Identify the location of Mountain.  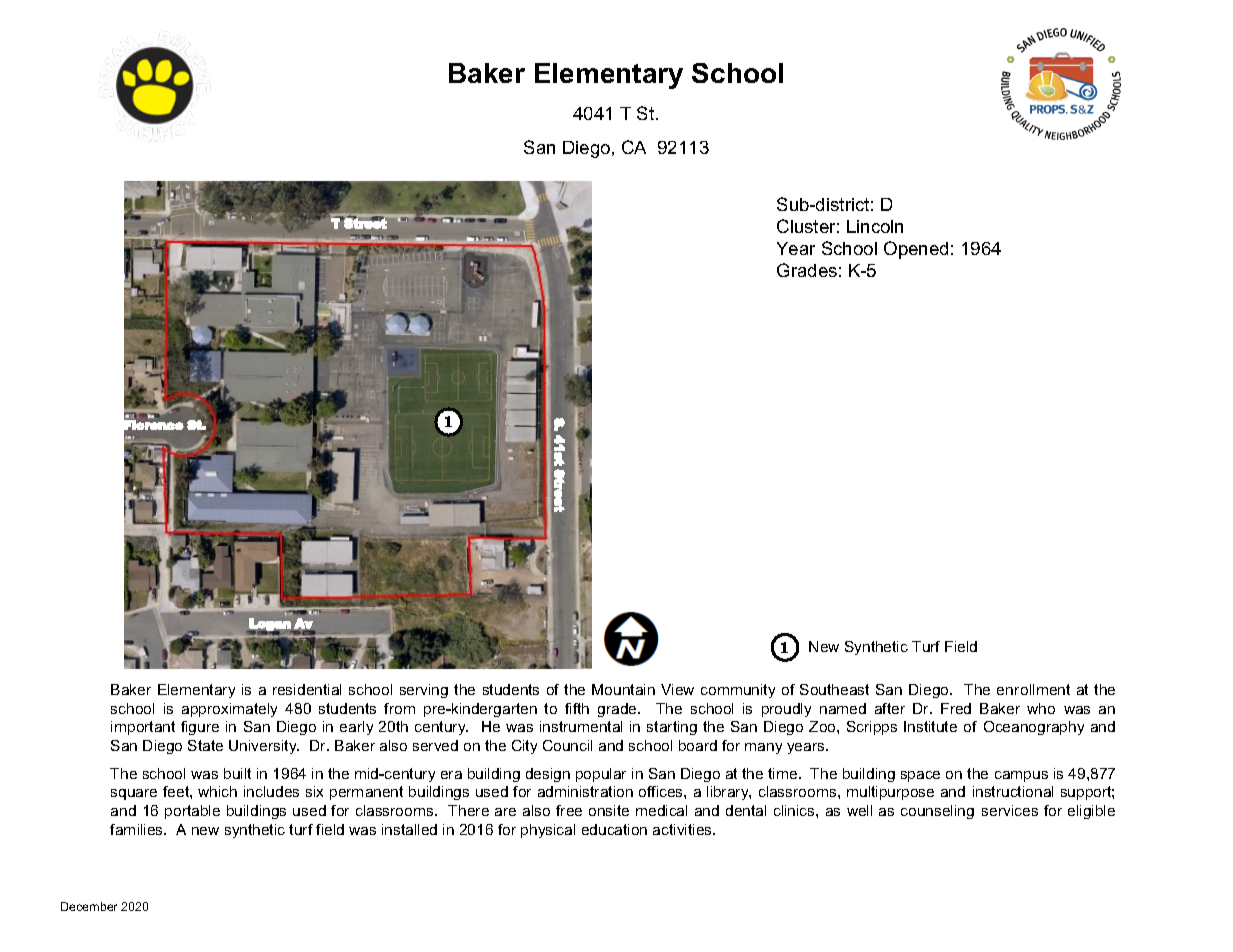
(623, 689).
